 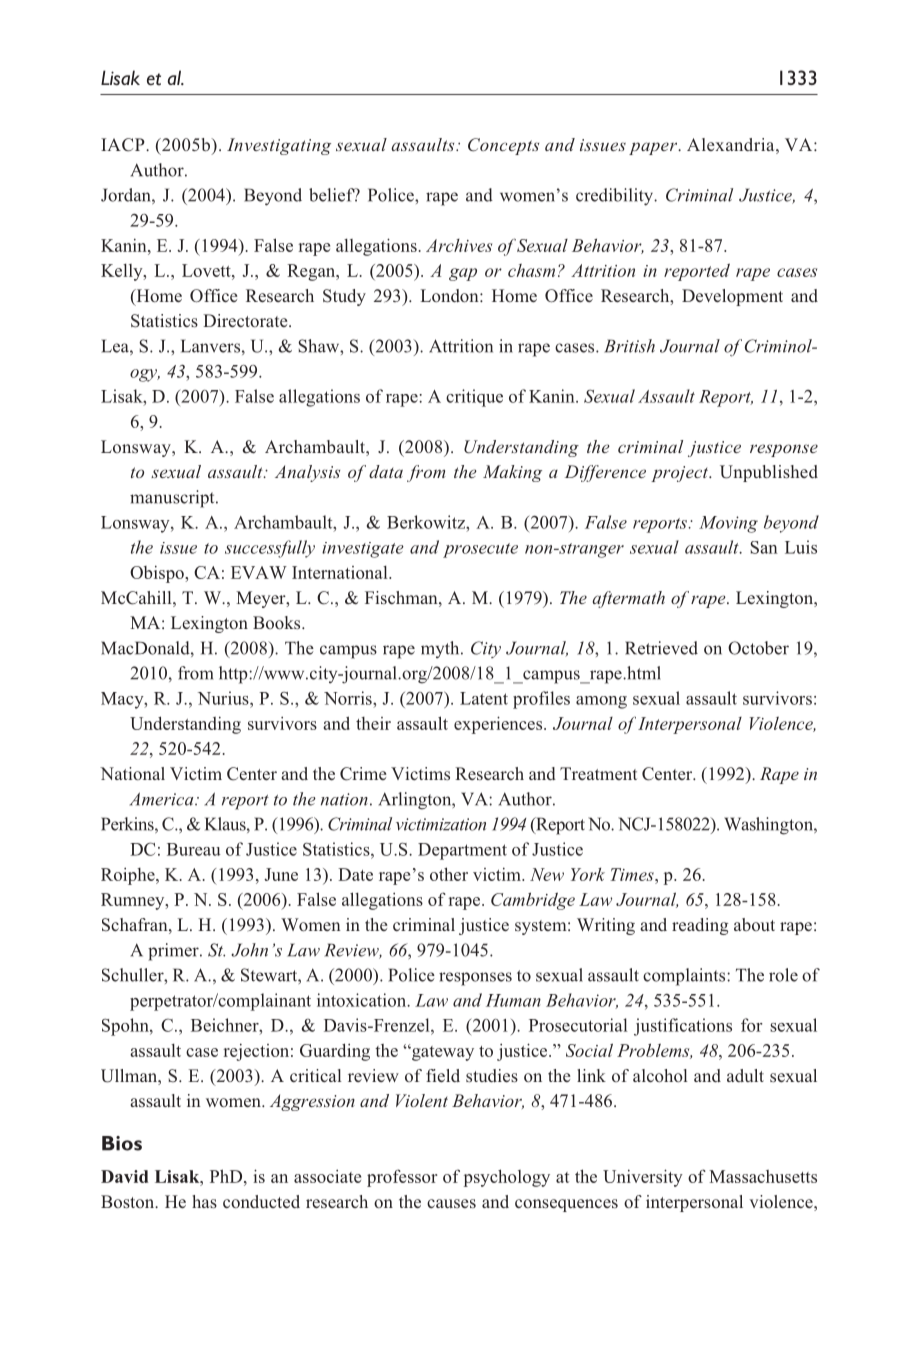 What do you see at coordinates (484, 698) in the document?
I see `Latent` at bounding box center [484, 698].
